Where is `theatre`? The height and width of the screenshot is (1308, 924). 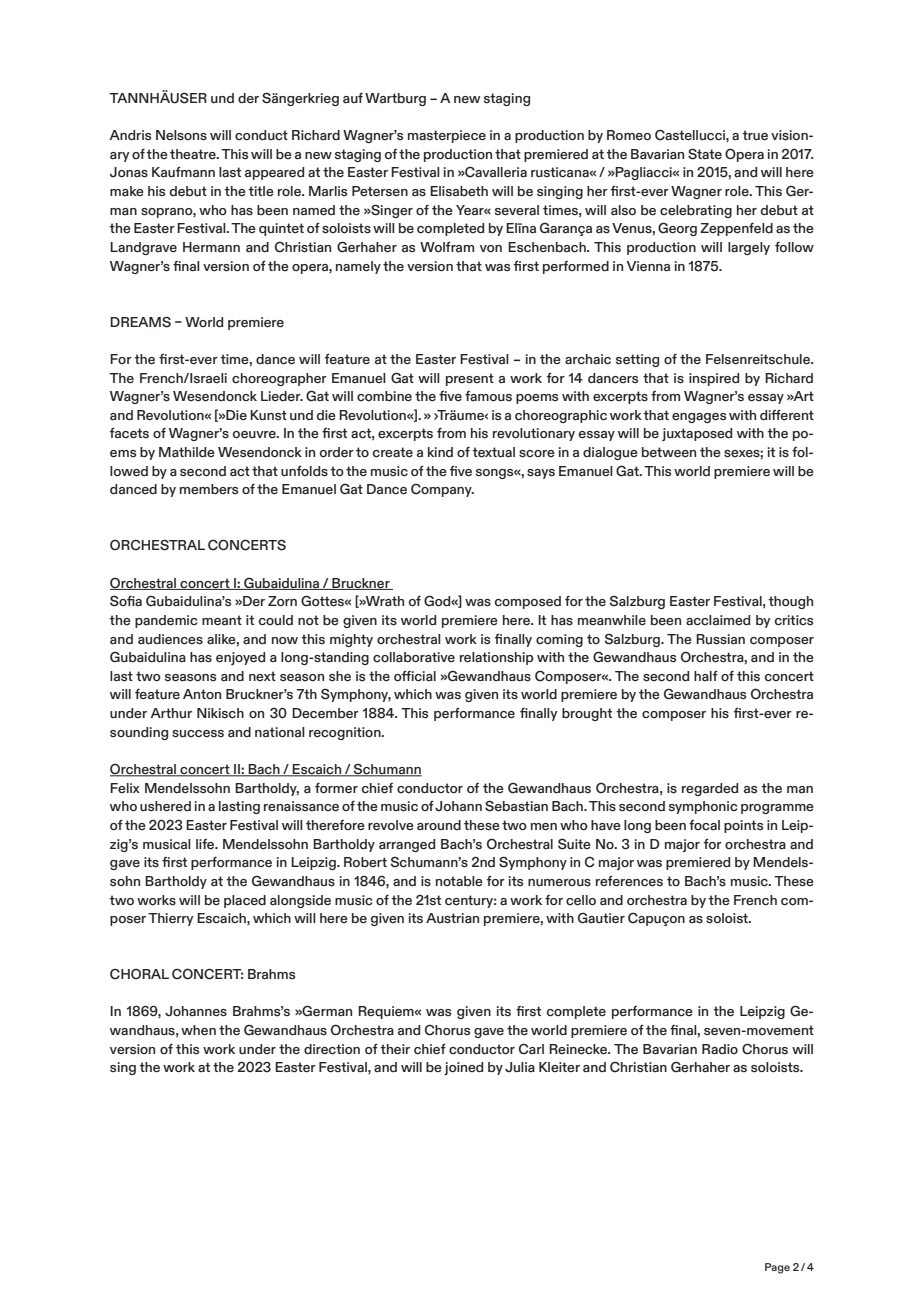
theatre is located at coordinates (194, 154).
